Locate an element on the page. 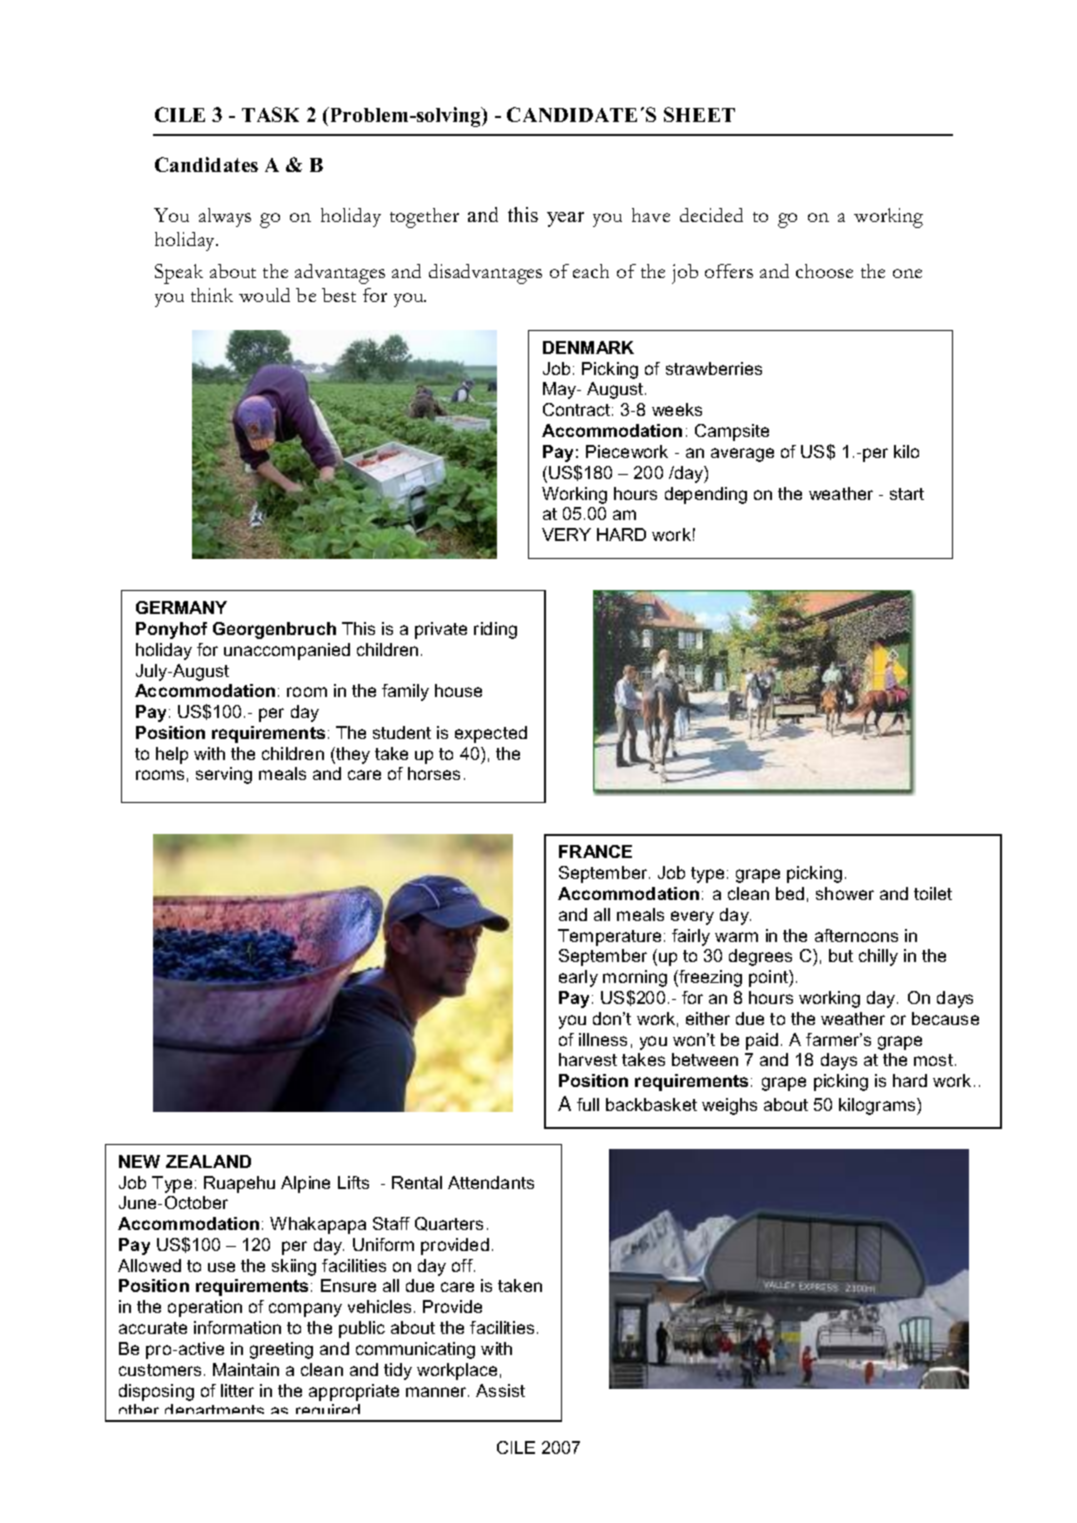 The height and width of the image is (1523, 1077). year is located at coordinates (565, 219).
